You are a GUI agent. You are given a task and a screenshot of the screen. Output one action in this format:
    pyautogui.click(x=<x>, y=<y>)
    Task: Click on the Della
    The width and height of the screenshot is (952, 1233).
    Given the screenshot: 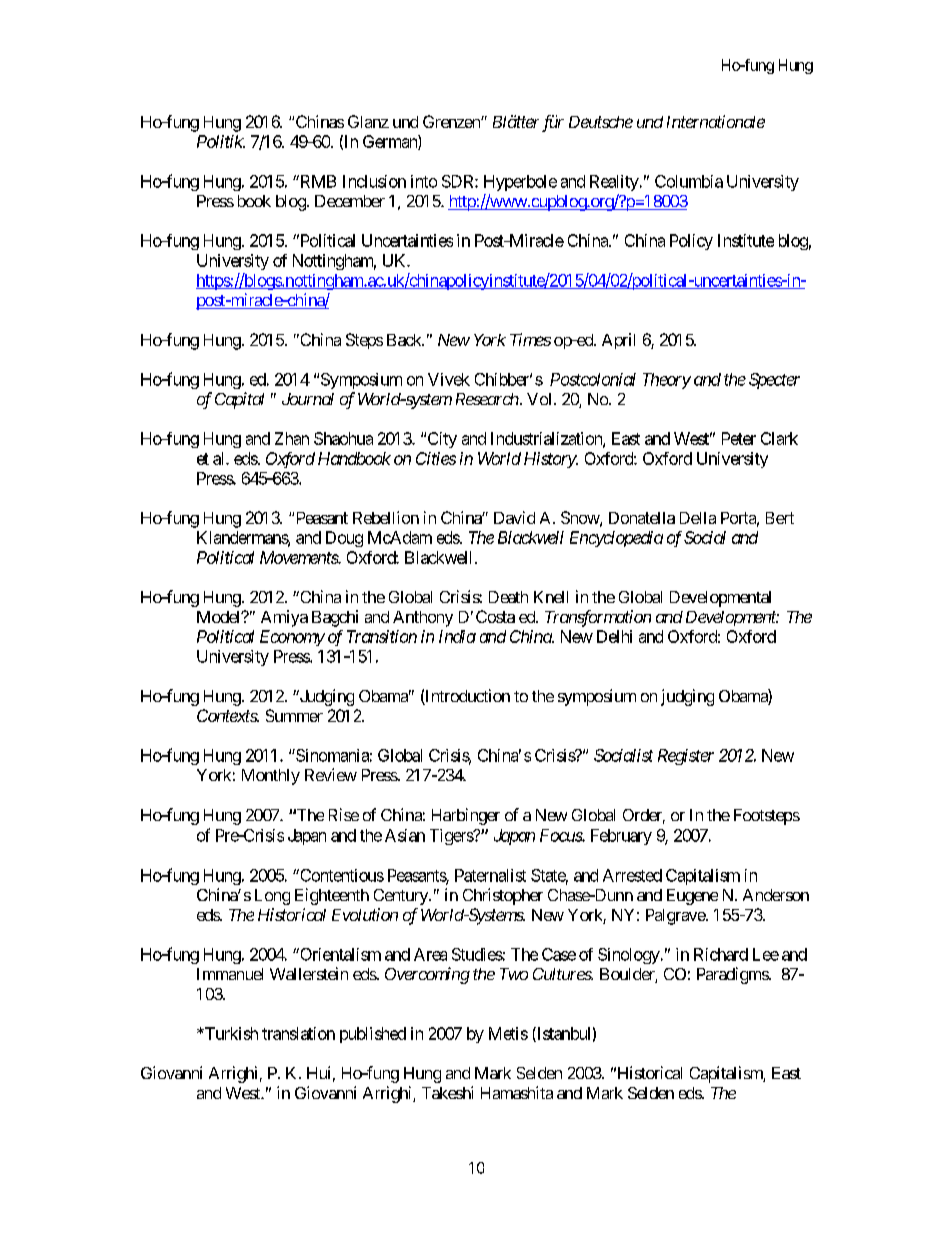 What is the action you would take?
    pyautogui.click(x=698, y=518)
